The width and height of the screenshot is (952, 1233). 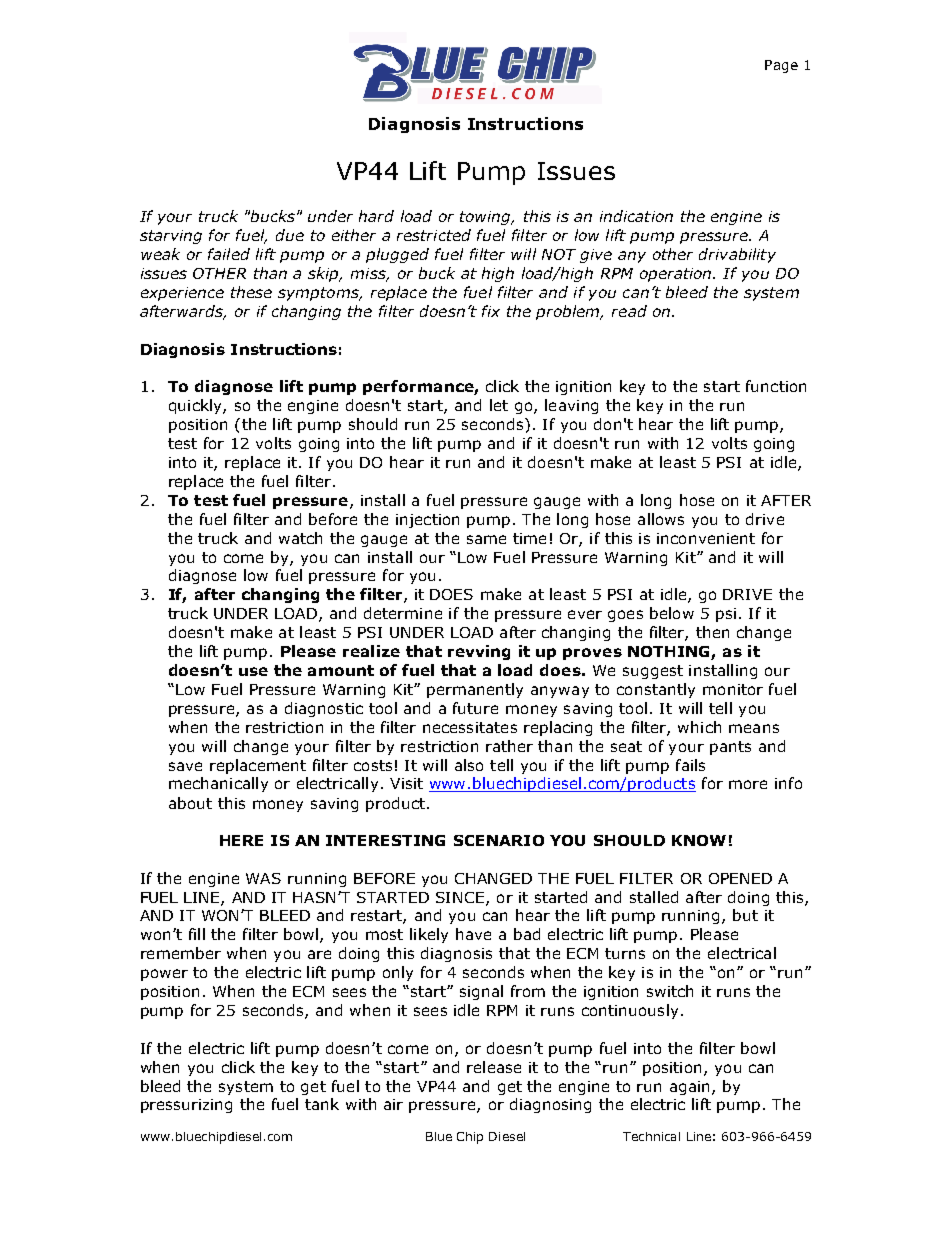 What do you see at coordinates (486, 218) in the screenshot?
I see `towing` at bounding box center [486, 218].
